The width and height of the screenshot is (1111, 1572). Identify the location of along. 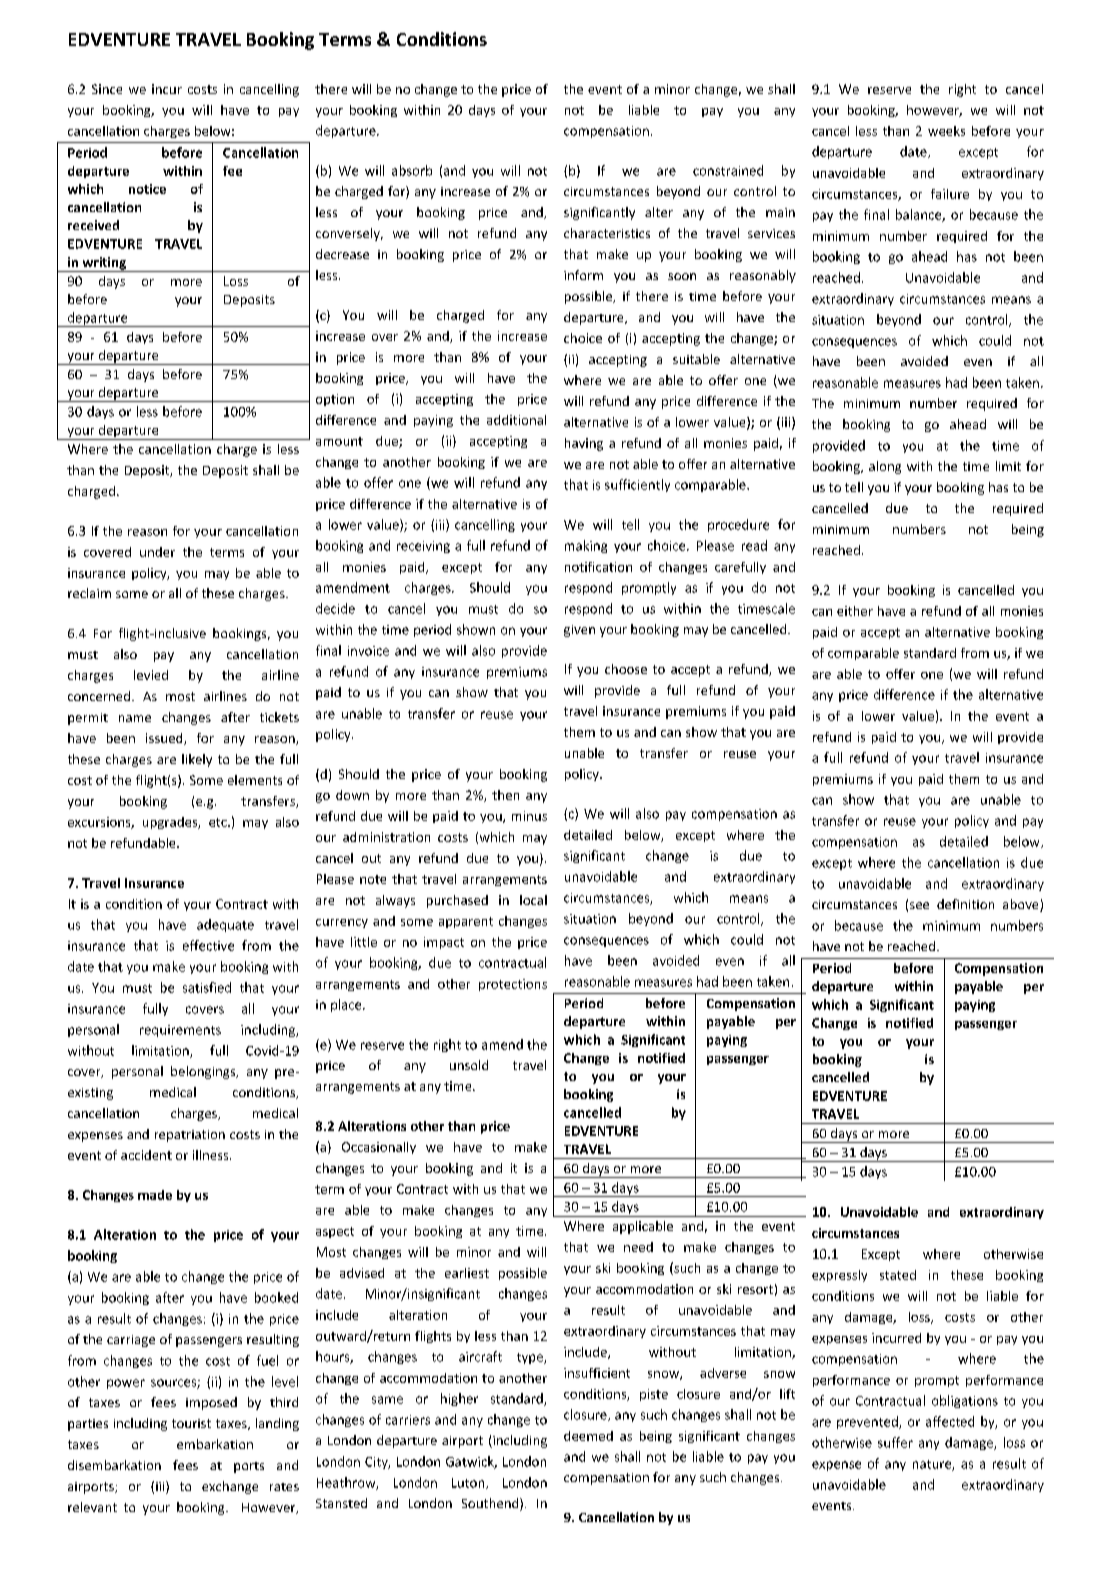
(885, 467).
